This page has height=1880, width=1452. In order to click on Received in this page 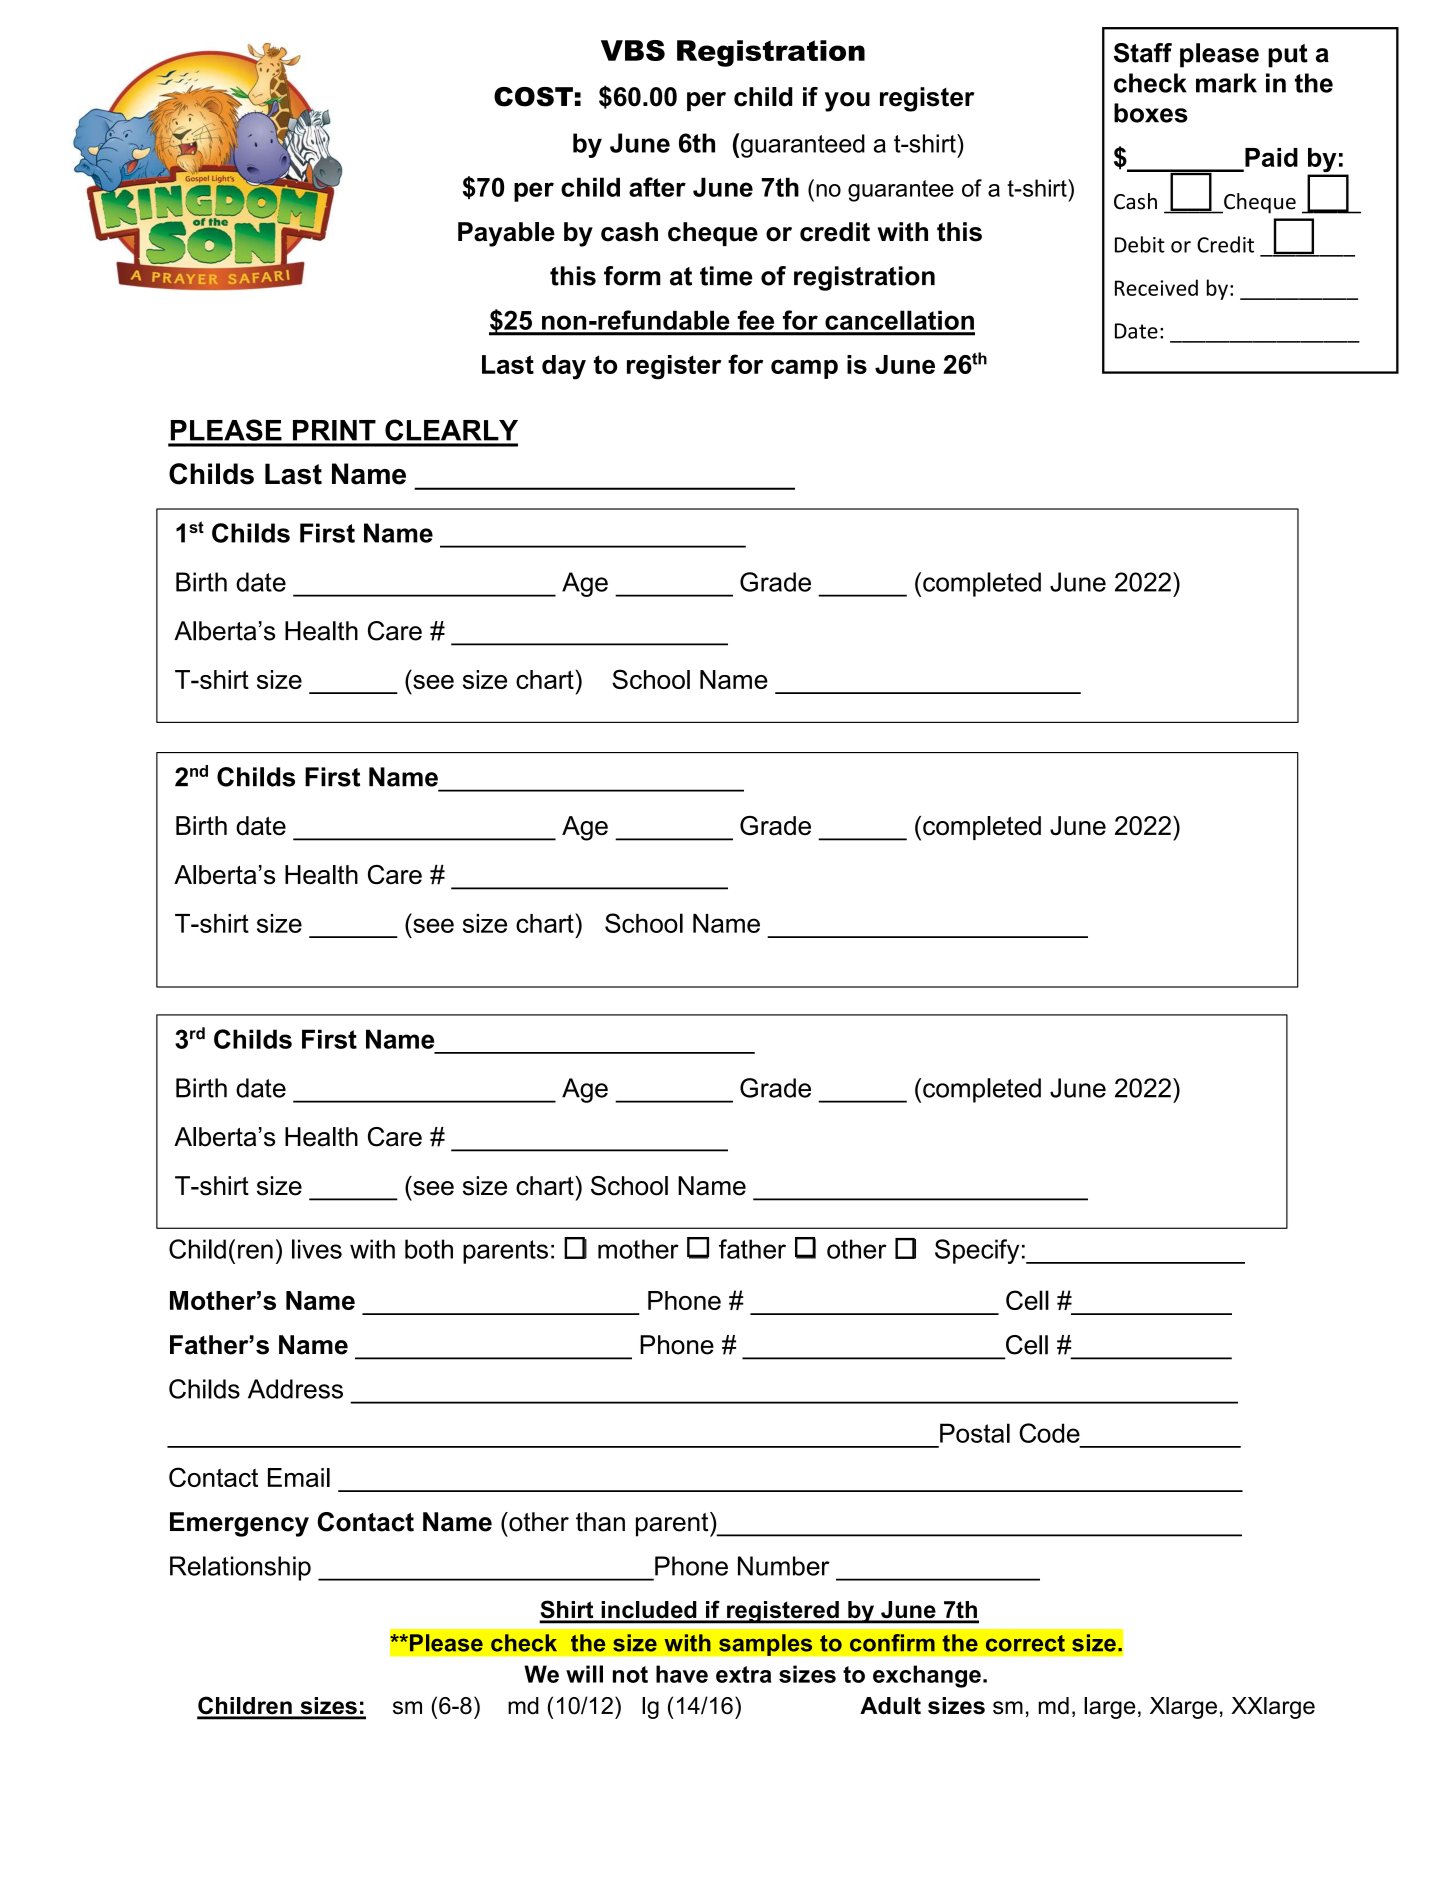, I will do `click(1156, 287)`.
